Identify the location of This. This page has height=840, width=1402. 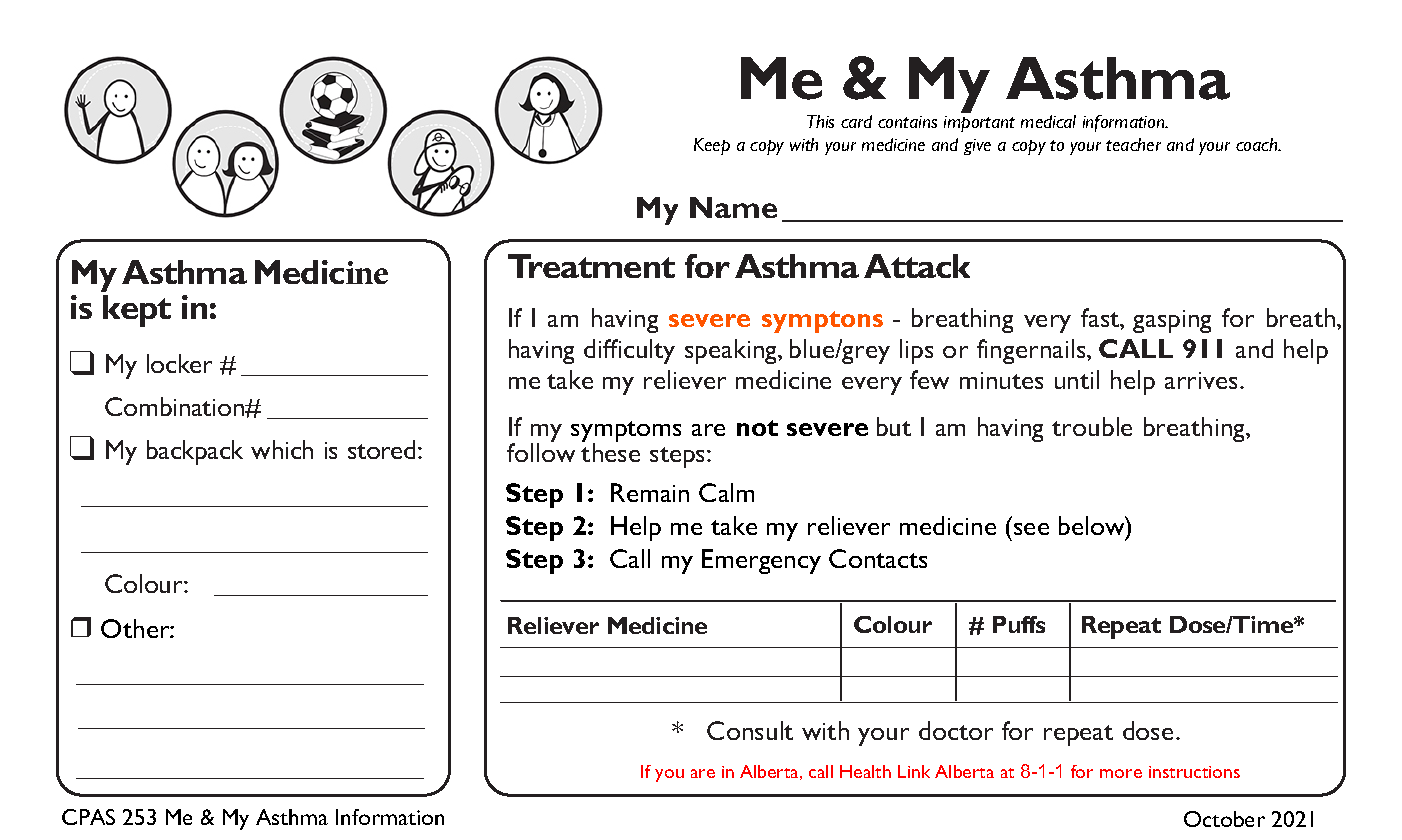
(820, 121).
